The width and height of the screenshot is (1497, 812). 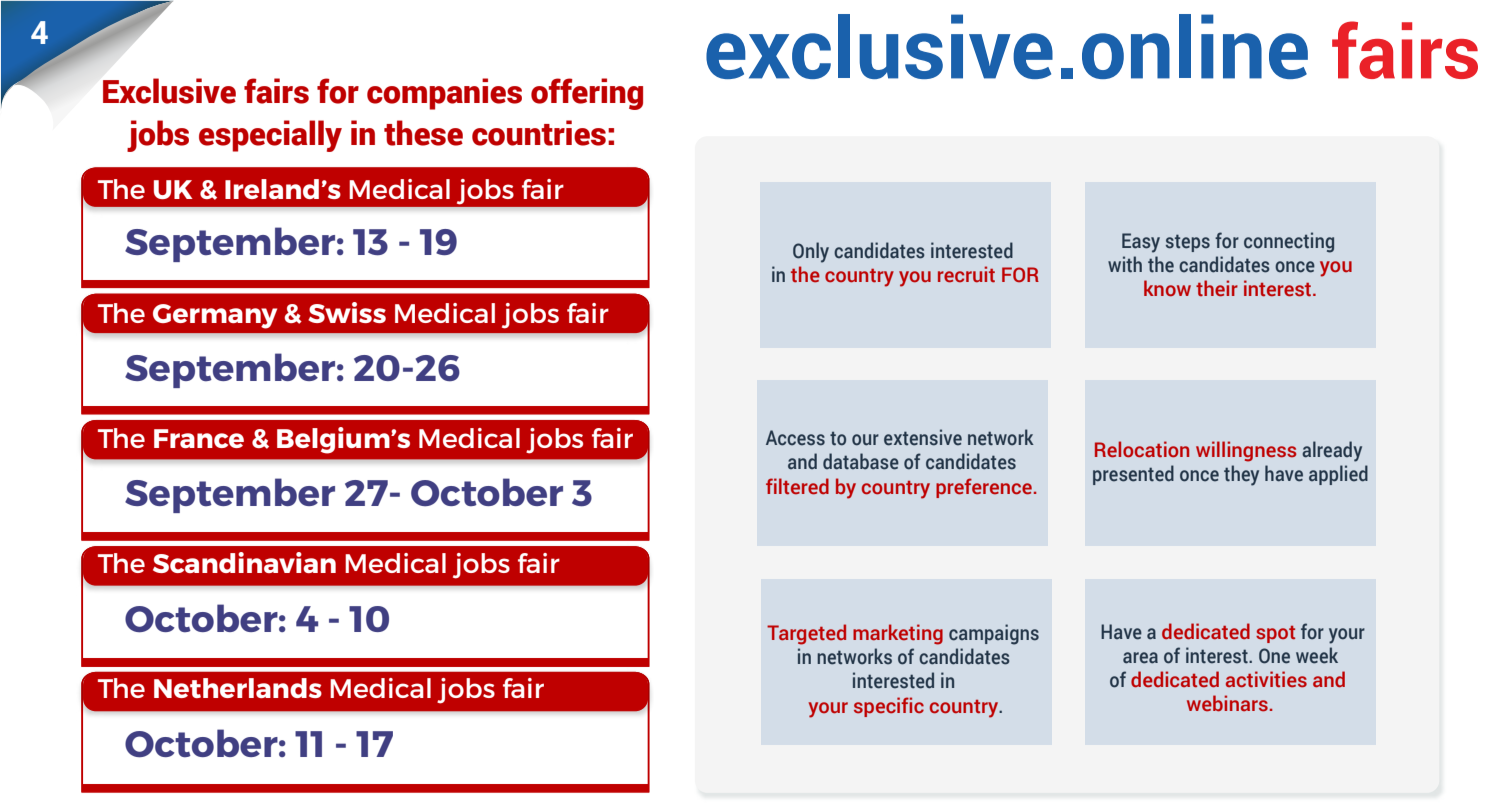 I want to click on especially, so click(x=270, y=136).
